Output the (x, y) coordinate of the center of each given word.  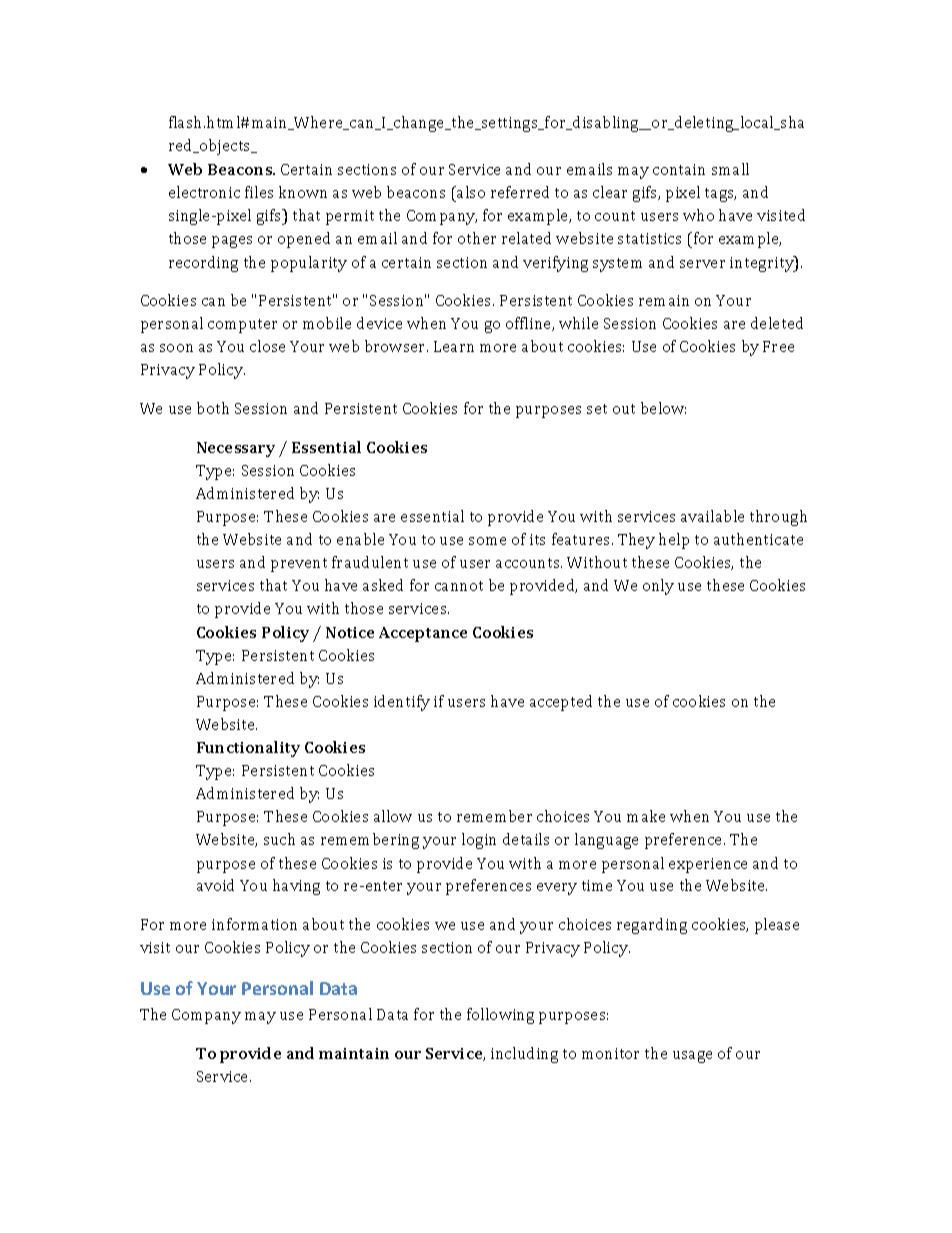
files (259, 192)
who (698, 215)
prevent (299, 565)
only (658, 587)
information (254, 924)
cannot (459, 586)
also (470, 192)
